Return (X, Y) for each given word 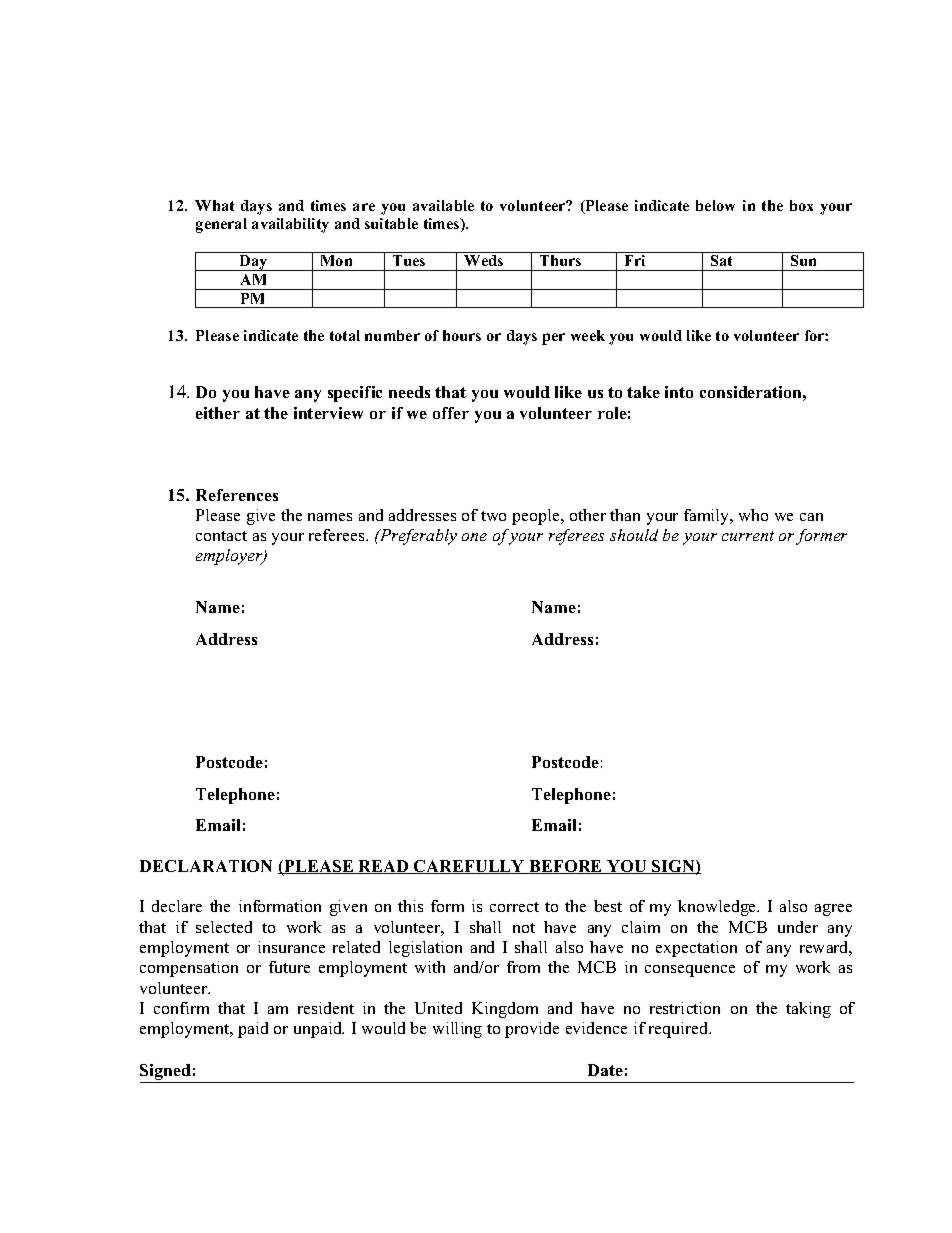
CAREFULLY (469, 867)
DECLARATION (206, 866)
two (493, 516)
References (237, 495)
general (221, 225)
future (289, 967)
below (715, 205)
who (753, 515)
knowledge (718, 908)
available (443, 205)
